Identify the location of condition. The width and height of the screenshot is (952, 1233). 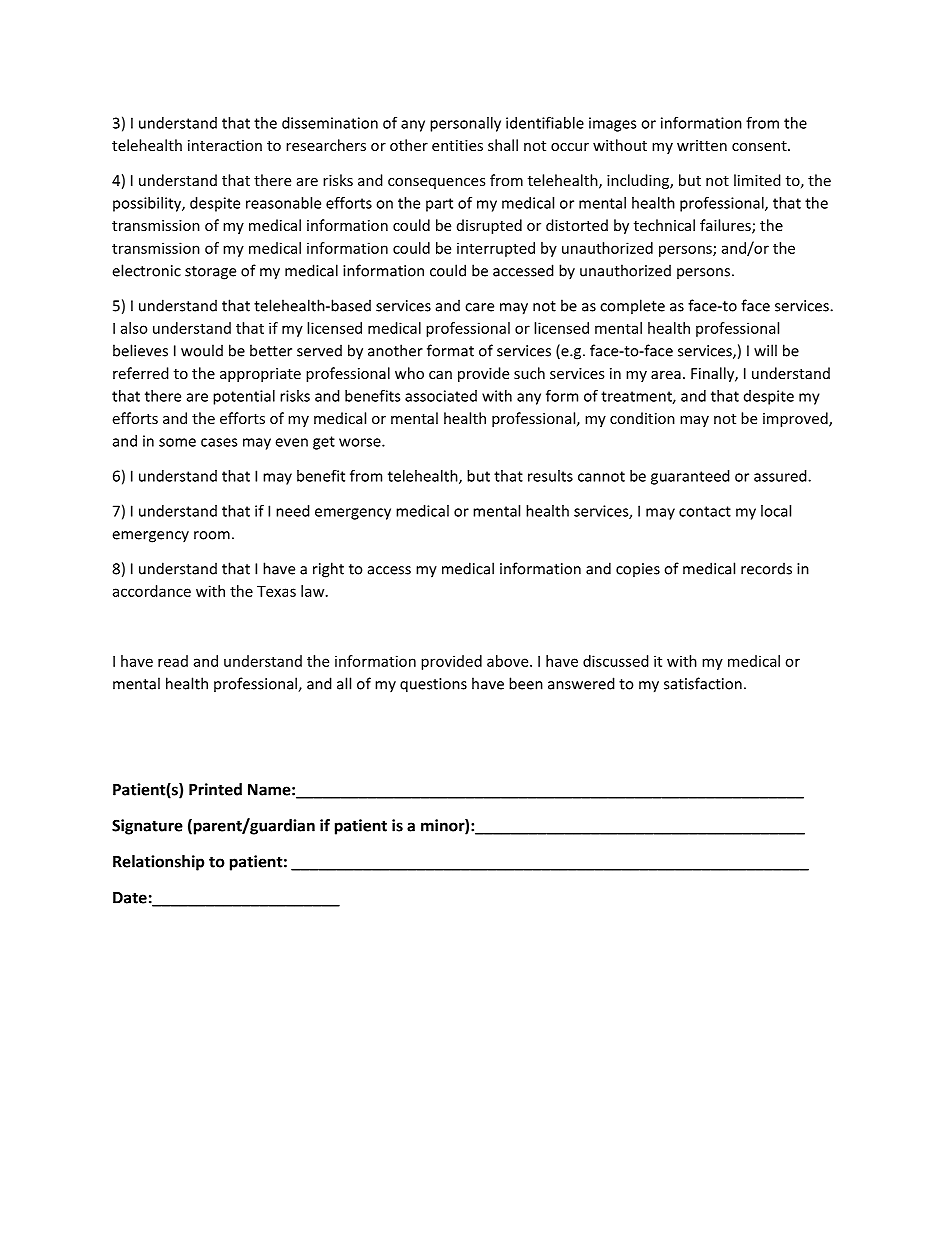
(642, 418).
